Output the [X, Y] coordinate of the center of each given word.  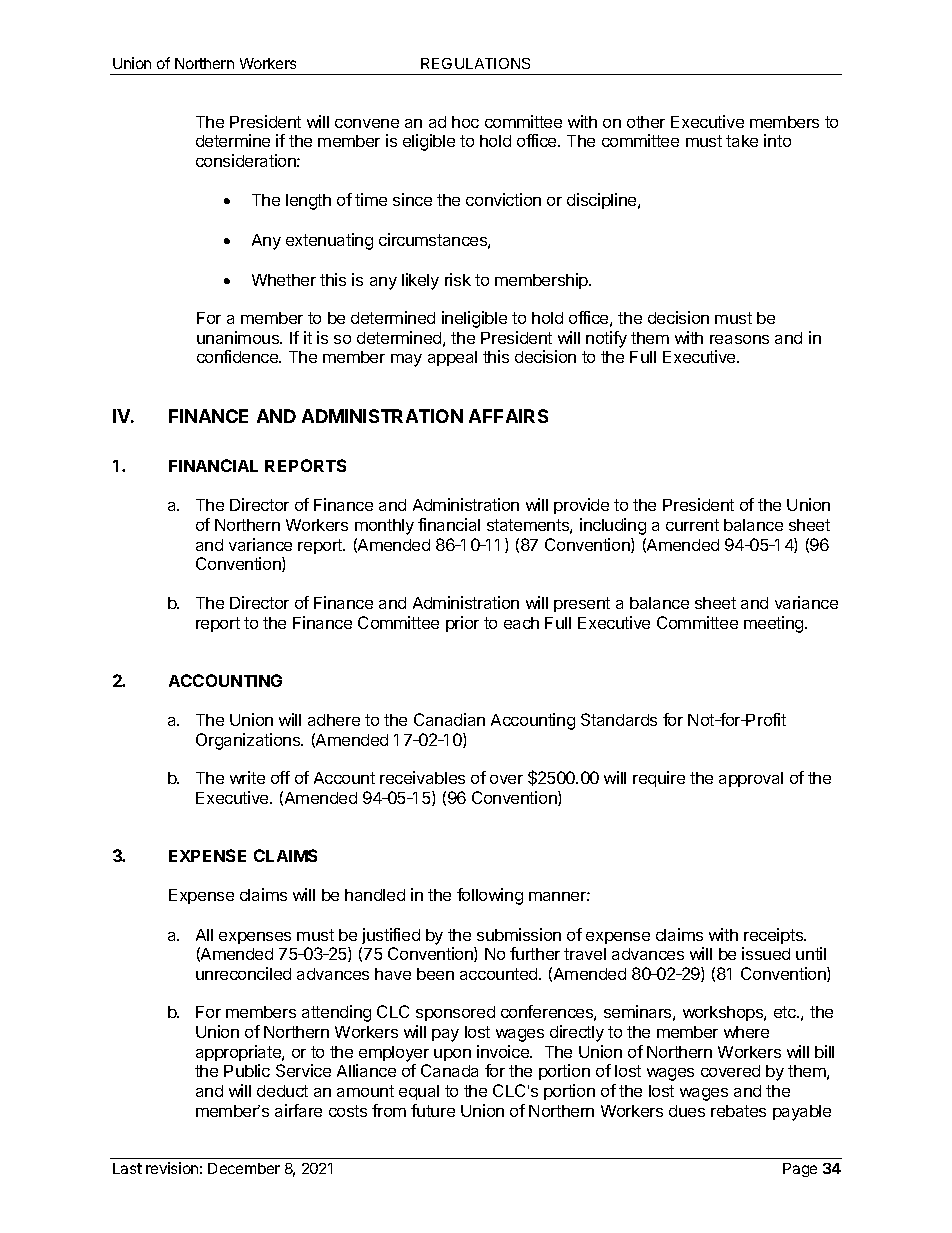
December [244, 1168]
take [742, 141]
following [490, 896]
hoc [465, 122]
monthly [384, 527]
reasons [739, 339]
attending [336, 1013]
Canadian [449, 719]
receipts [774, 936]
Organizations [249, 741]
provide [581, 506]
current [692, 525]
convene [367, 123]
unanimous [239, 337]
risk [458, 279]
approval [751, 779]
